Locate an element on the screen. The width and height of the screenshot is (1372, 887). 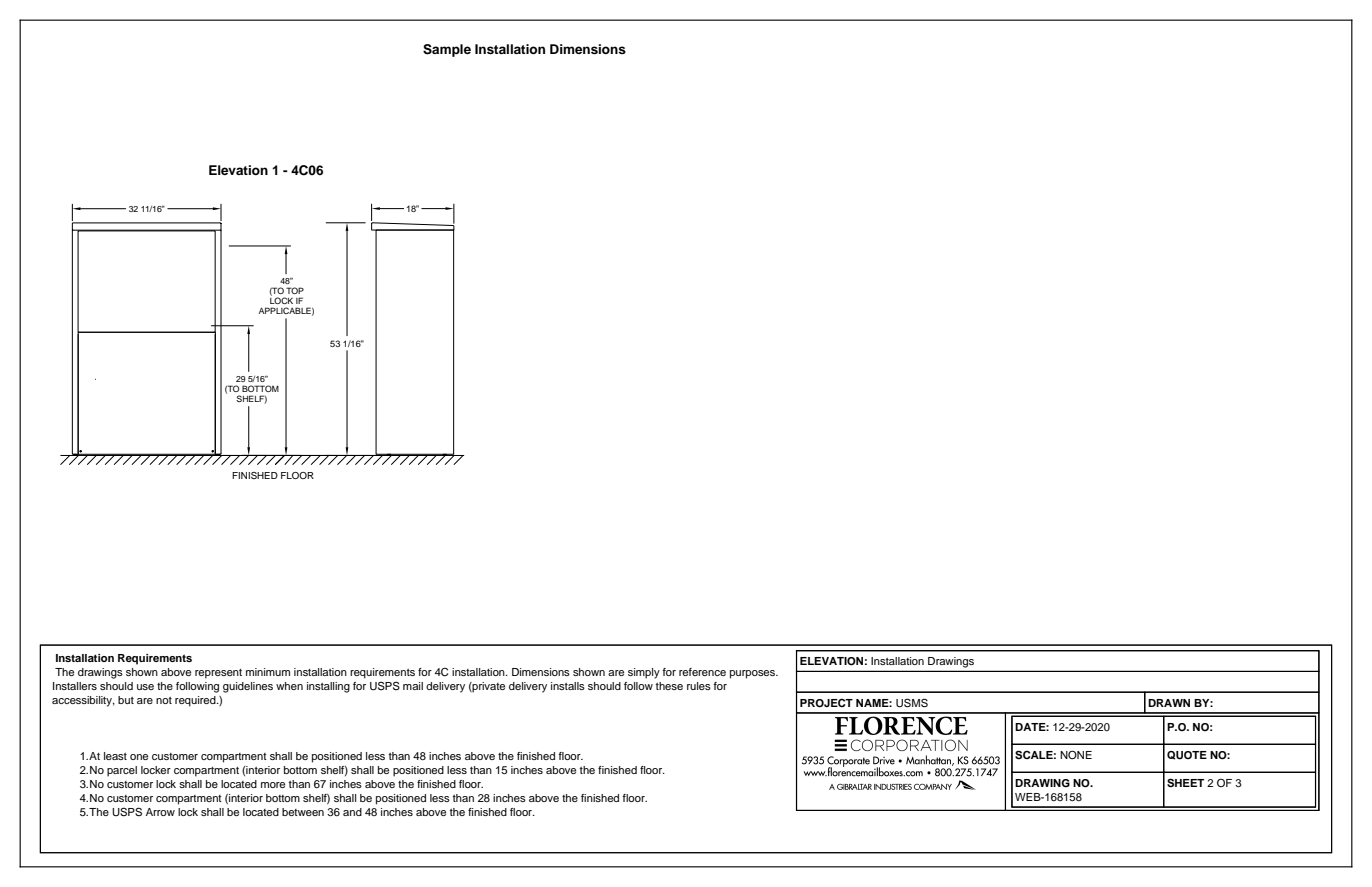
simply is located at coordinates (644, 673).
